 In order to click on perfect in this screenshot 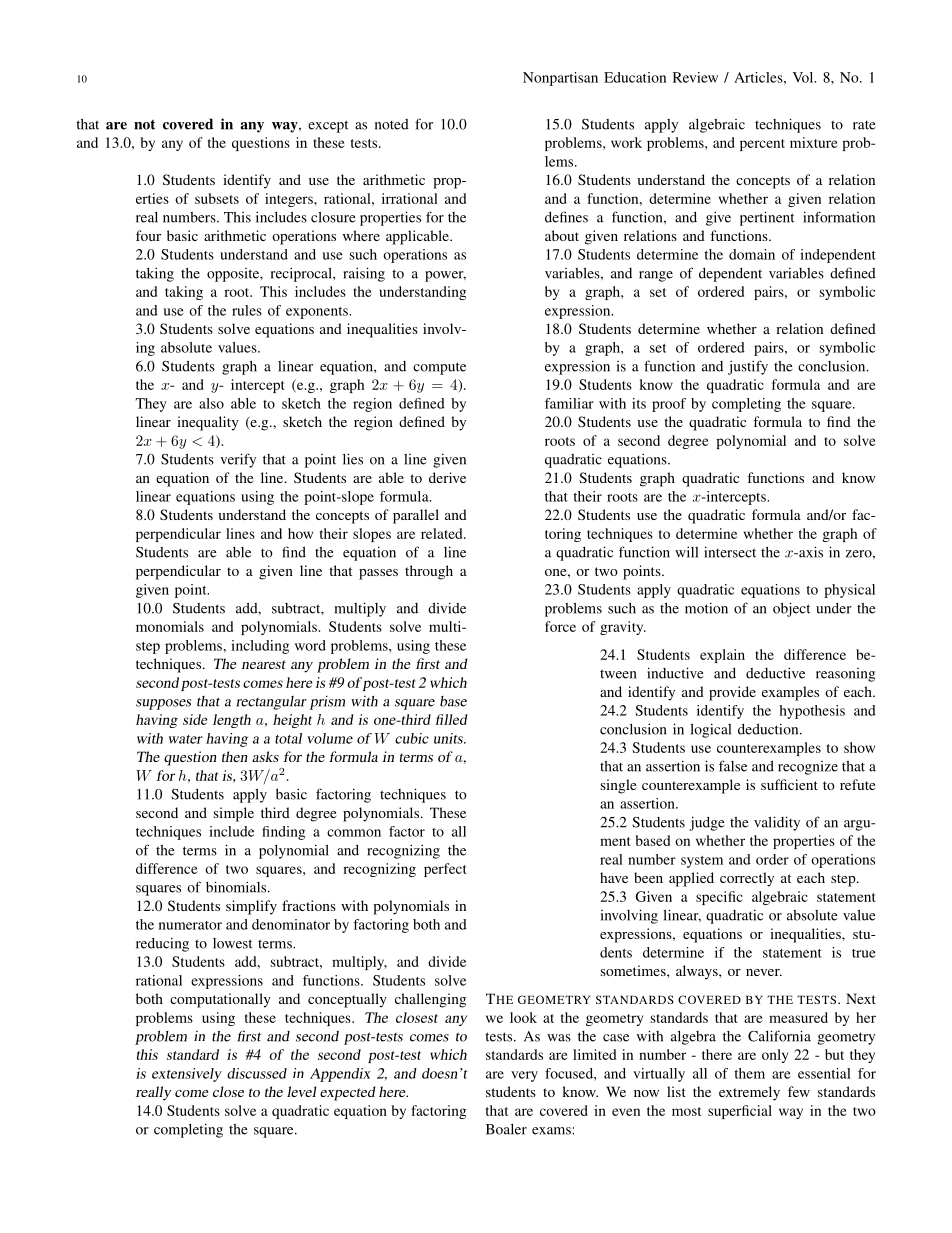, I will do `click(445, 870)`.
